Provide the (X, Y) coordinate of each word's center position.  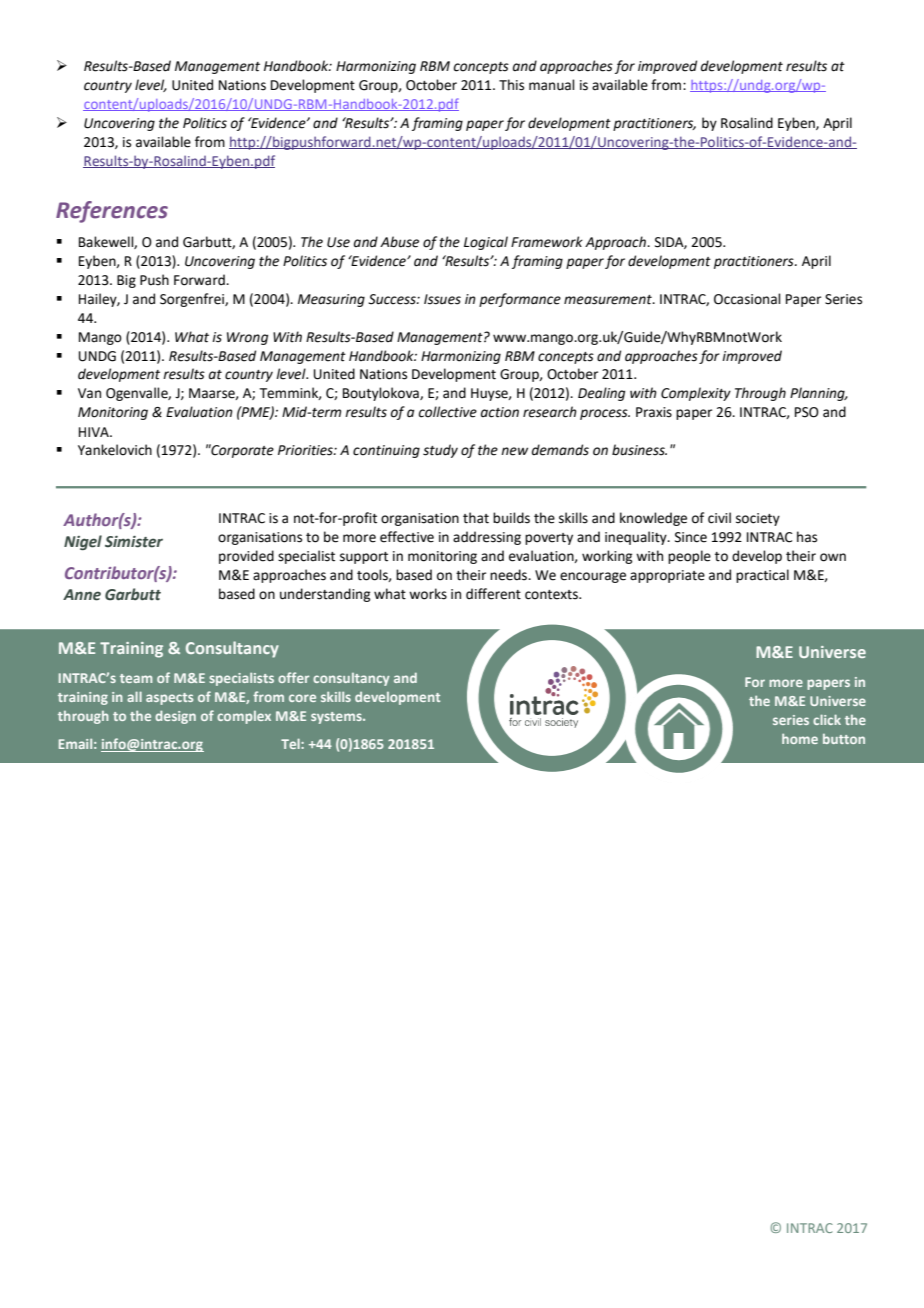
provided (246, 557)
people (689, 557)
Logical (486, 243)
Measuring (331, 300)
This (511, 85)
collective (447, 412)
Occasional (747, 299)
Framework (547, 242)
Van (89, 393)
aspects (169, 699)
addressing (487, 538)
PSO (807, 412)
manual (552, 85)
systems (337, 718)
